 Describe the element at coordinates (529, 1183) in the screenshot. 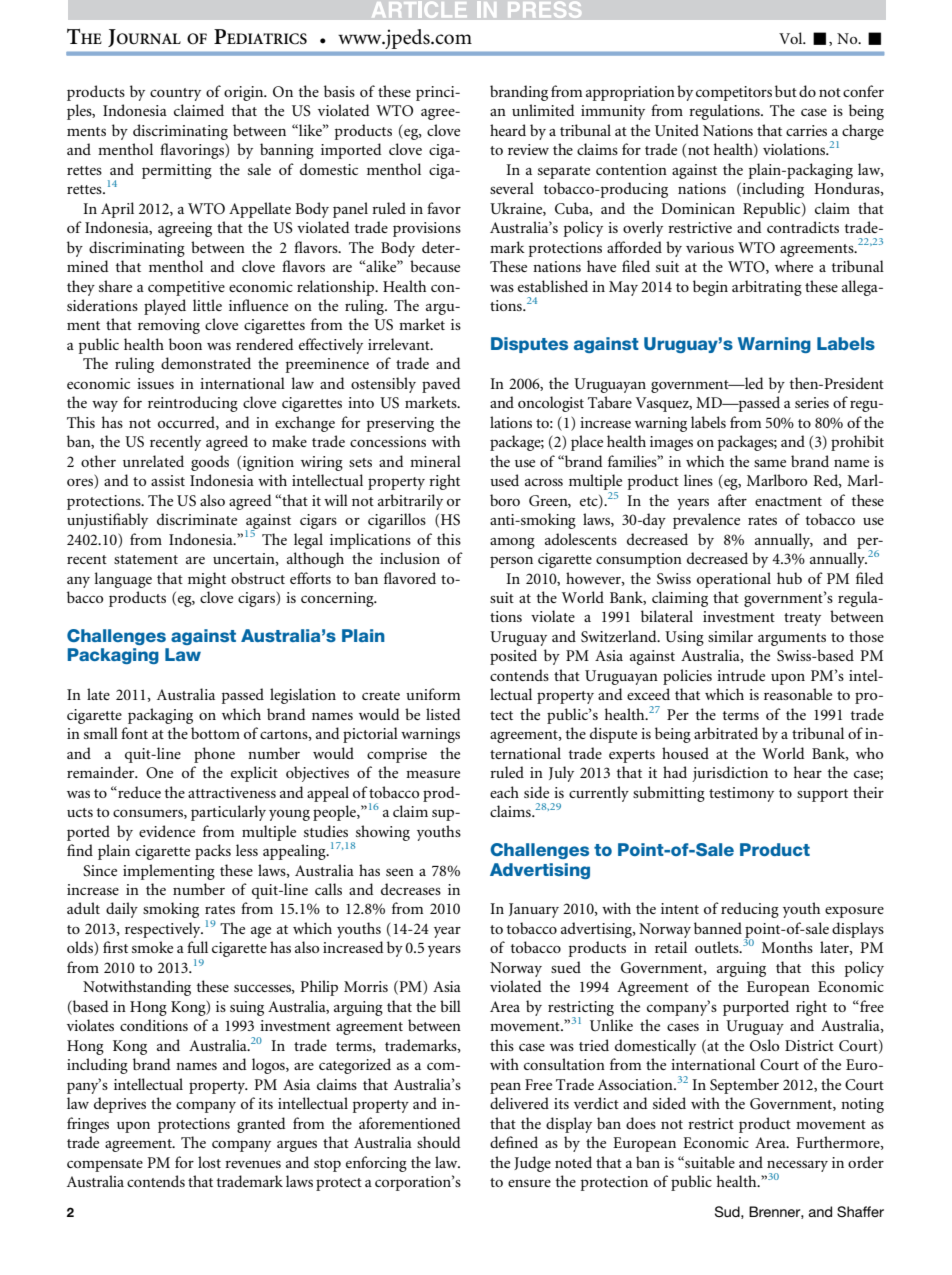

I see `ensure` at that location.
